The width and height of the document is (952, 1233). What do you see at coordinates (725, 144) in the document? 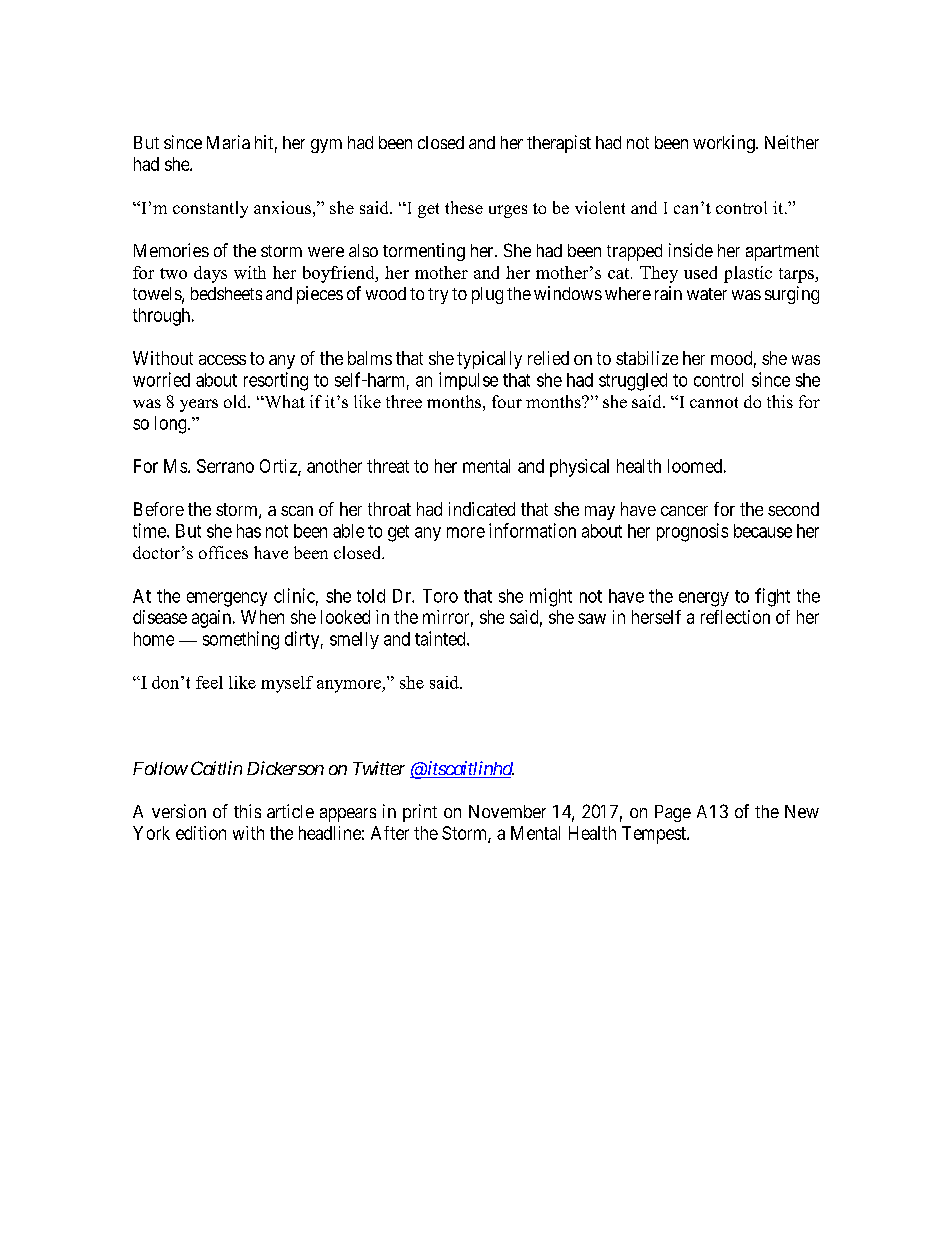
I see `working` at bounding box center [725, 144].
